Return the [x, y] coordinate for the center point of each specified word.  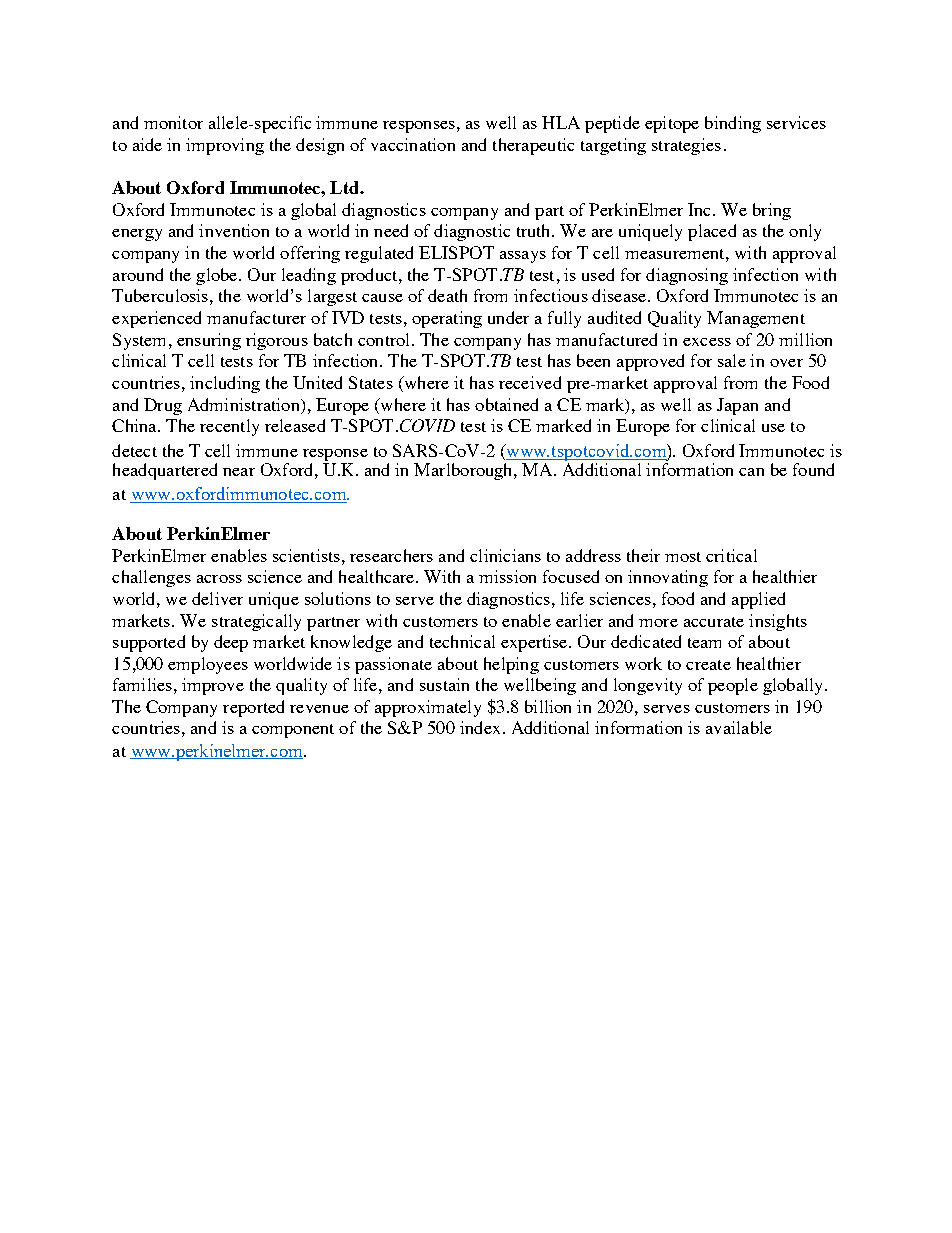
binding [733, 124]
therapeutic [533, 146]
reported [253, 708]
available [739, 727]
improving [225, 146]
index [480, 727]
